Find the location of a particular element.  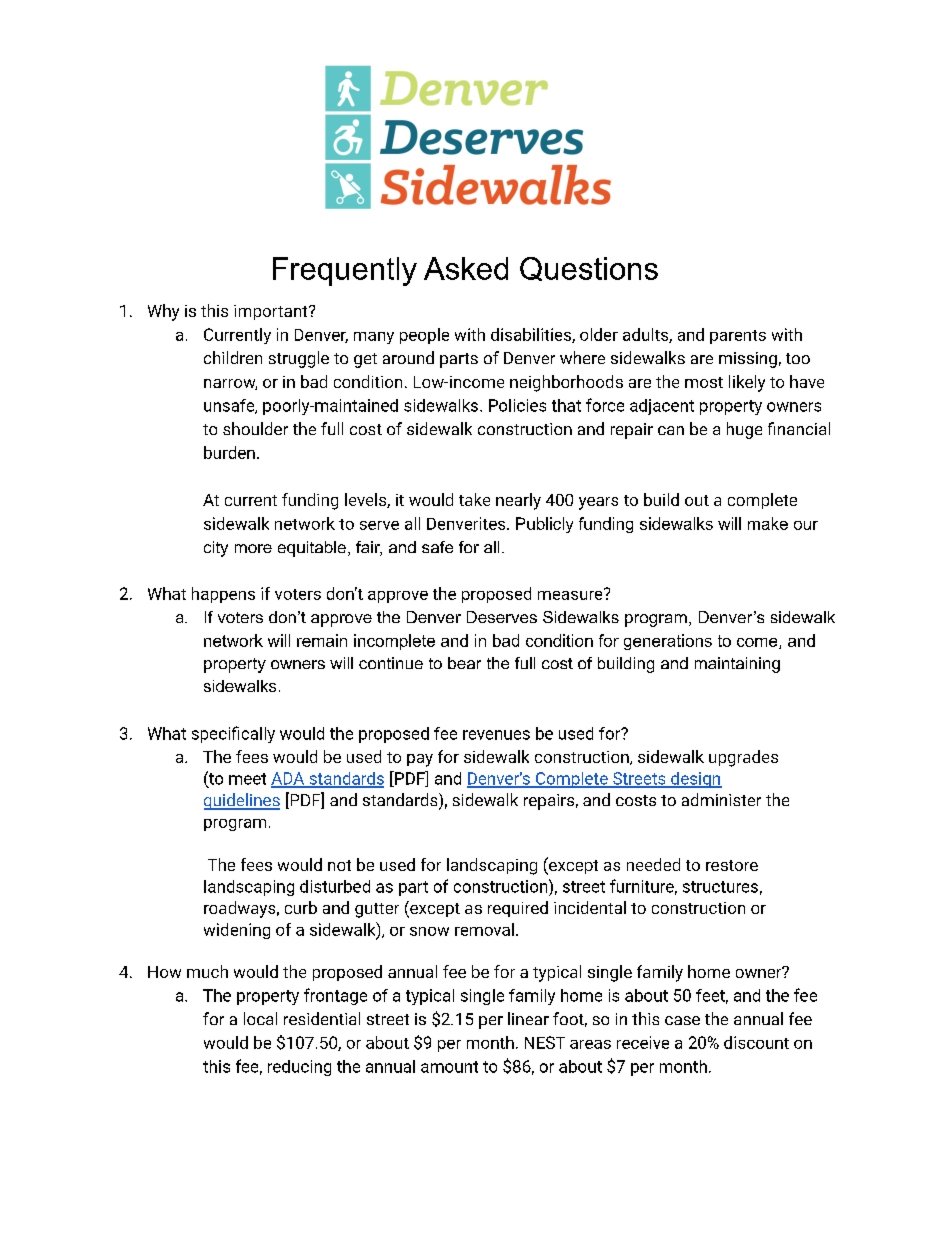

guidelines is located at coordinates (242, 801).
